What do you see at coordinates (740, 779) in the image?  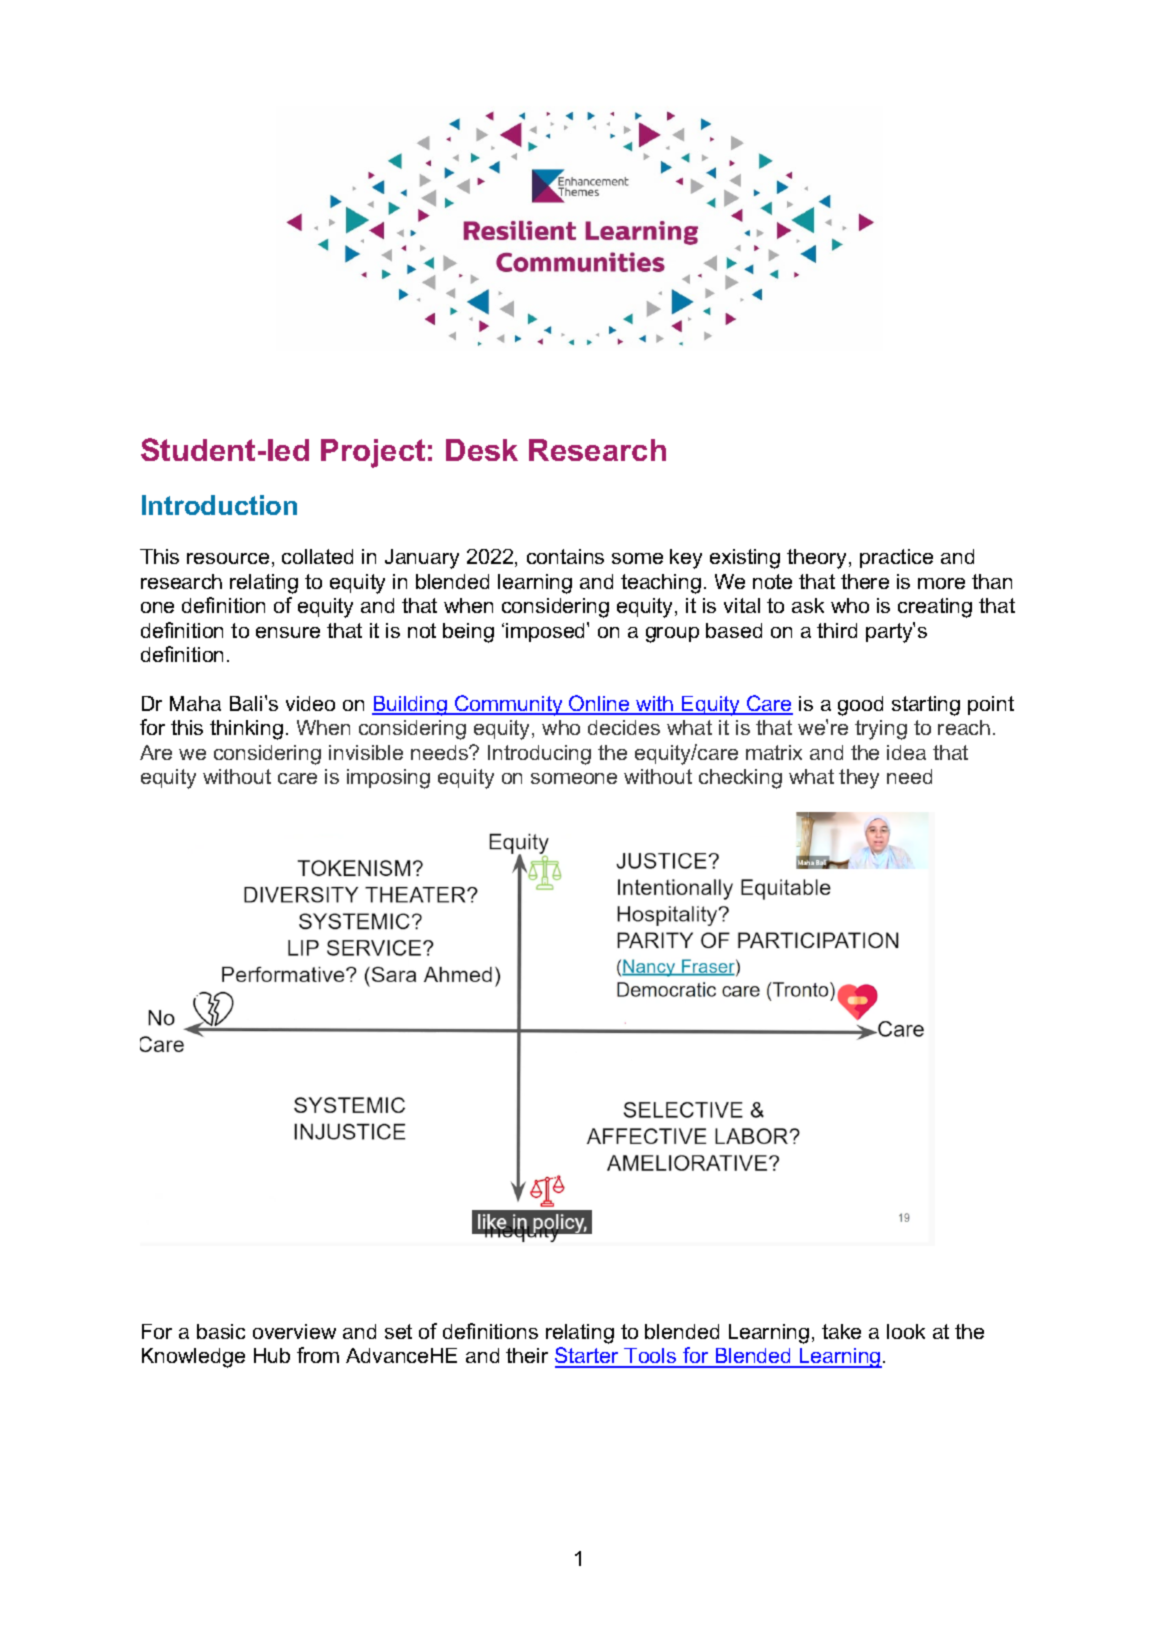 I see `checking` at bounding box center [740, 779].
